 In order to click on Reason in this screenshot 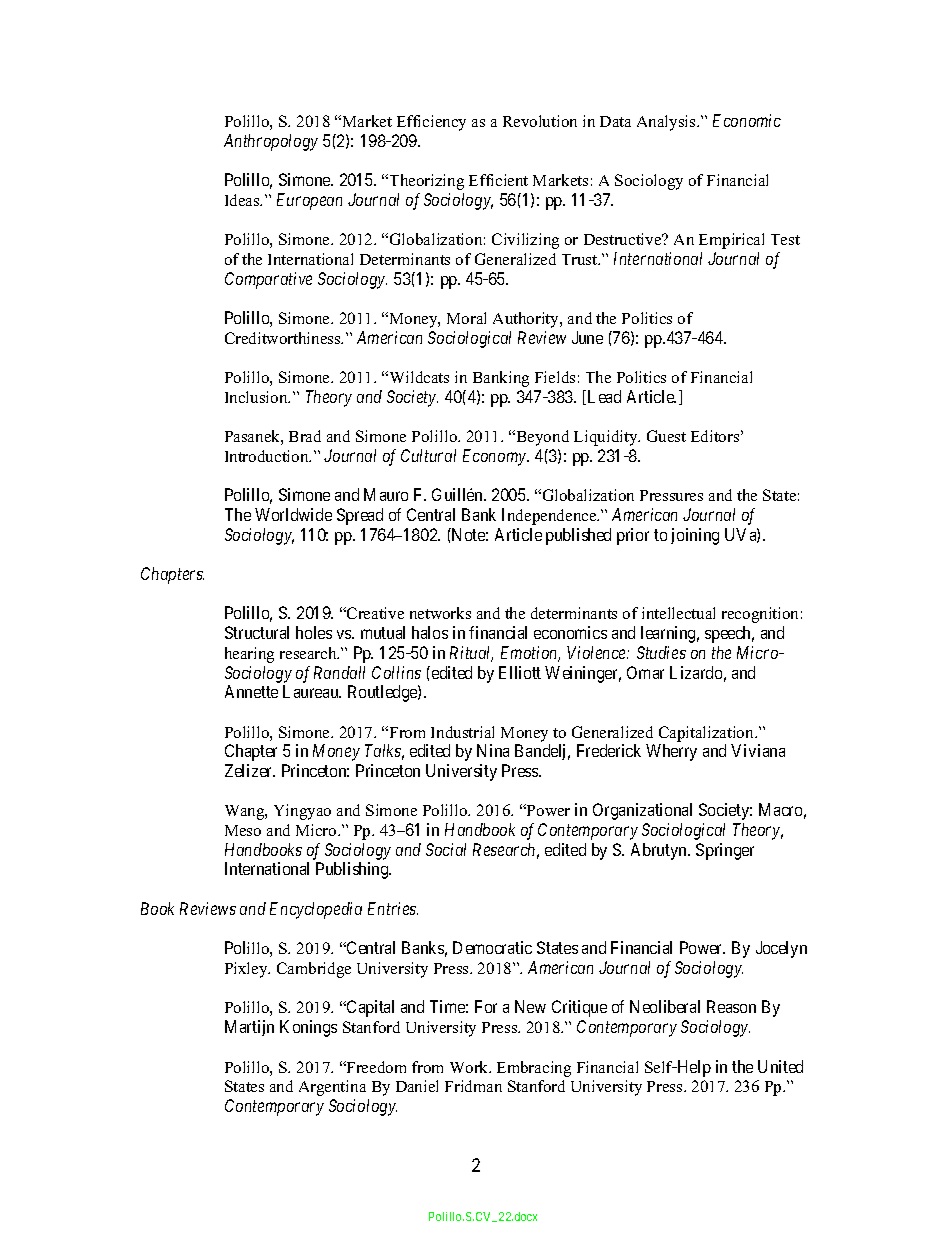, I will do `click(731, 1006)`.
